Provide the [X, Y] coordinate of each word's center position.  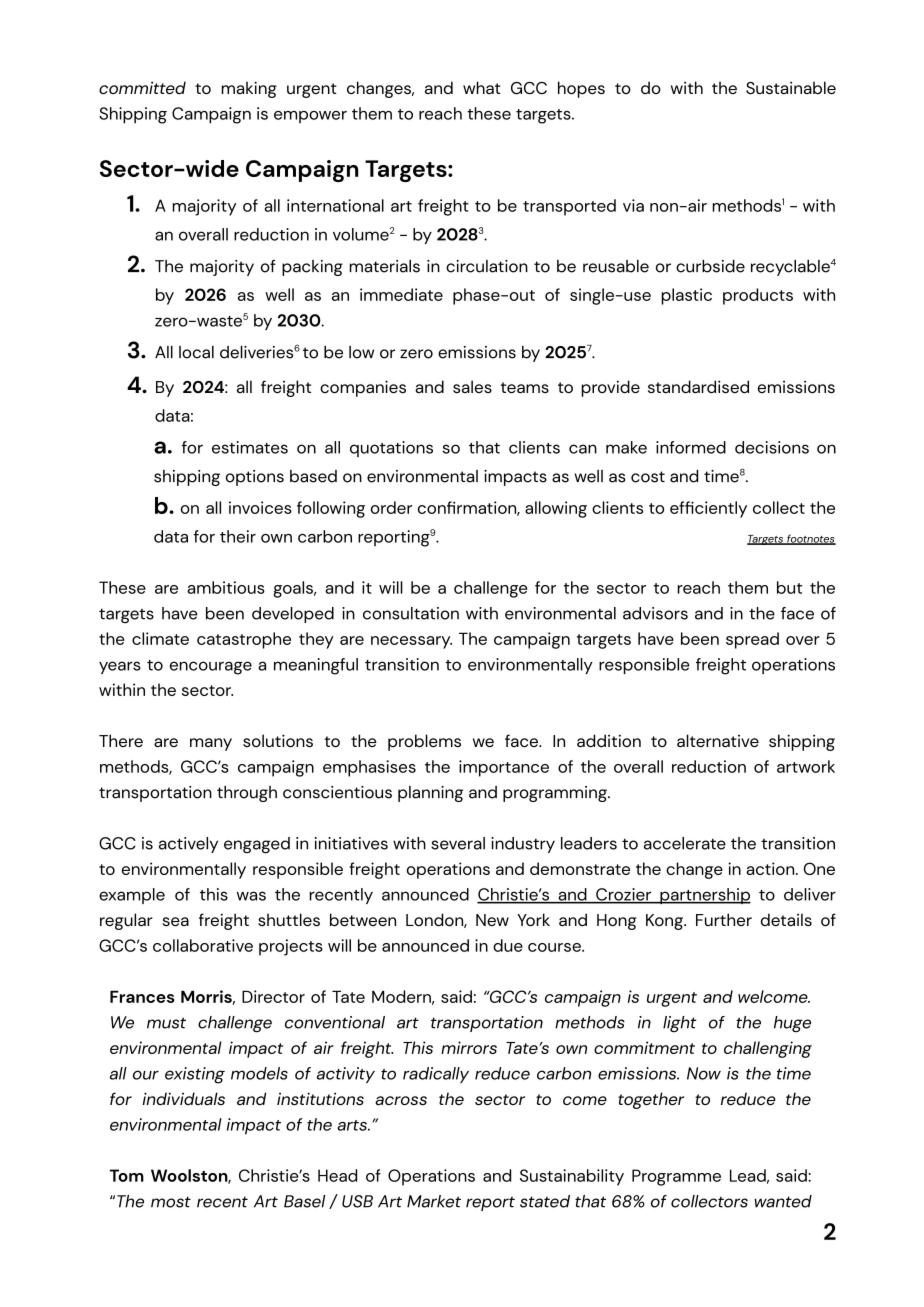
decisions [772, 447]
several [458, 843]
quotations [391, 449]
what [482, 87]
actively [188, 845]
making [249, 89]
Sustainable [791, 87]
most [171, 1202]
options [255, 478]
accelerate [685, 843]
